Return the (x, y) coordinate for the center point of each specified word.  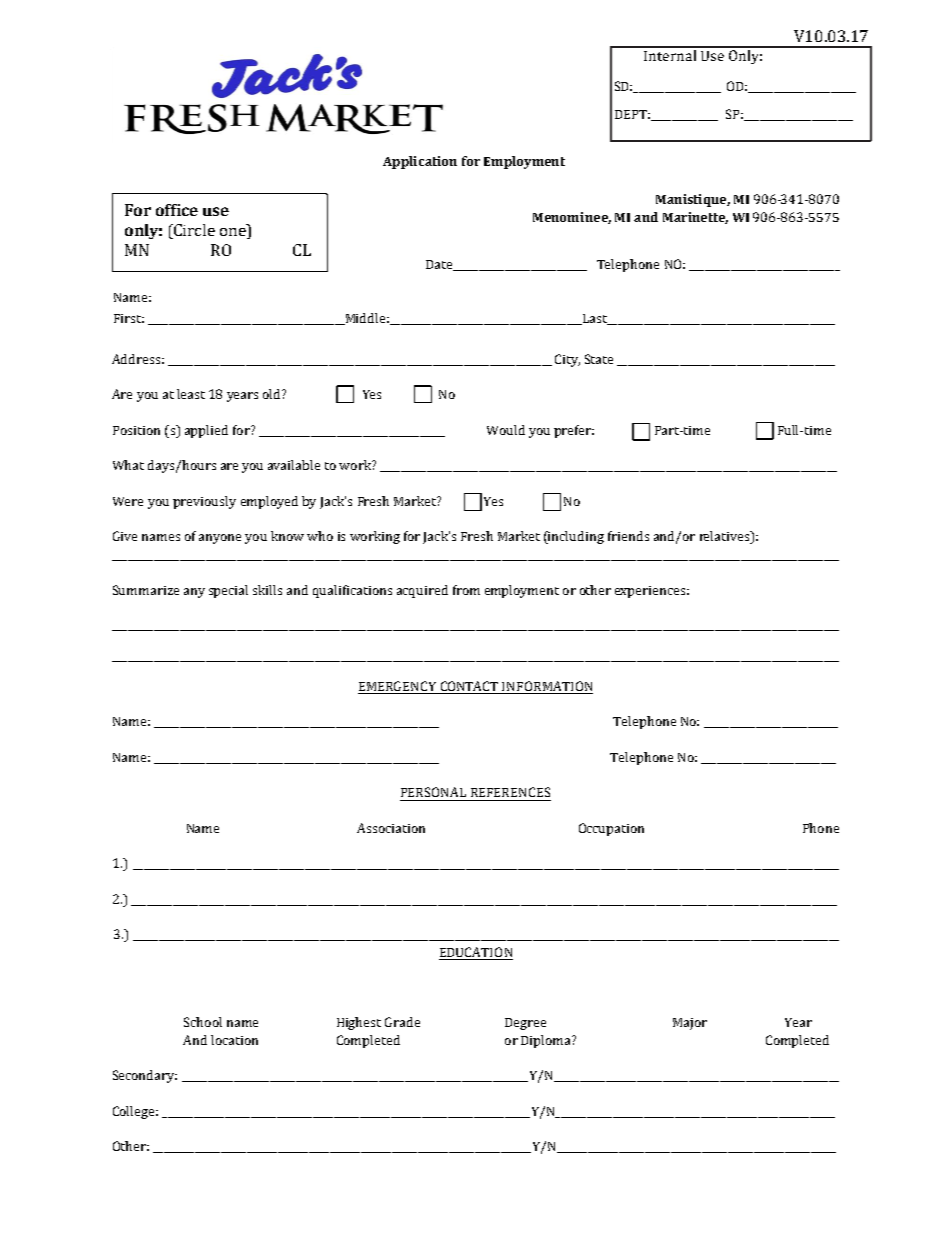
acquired (422, 591)
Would (506, 430)
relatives (726, 537)
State (599, 359)
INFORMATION (547, 686)
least (191, 394)
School (203, 1022)
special (228, 591)
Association (391, 828)
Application (420, 162)
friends (628, 536)
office (177, 210)
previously (204, 502)
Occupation (611, 829)
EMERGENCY (397, 686)
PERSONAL (433, 792)
